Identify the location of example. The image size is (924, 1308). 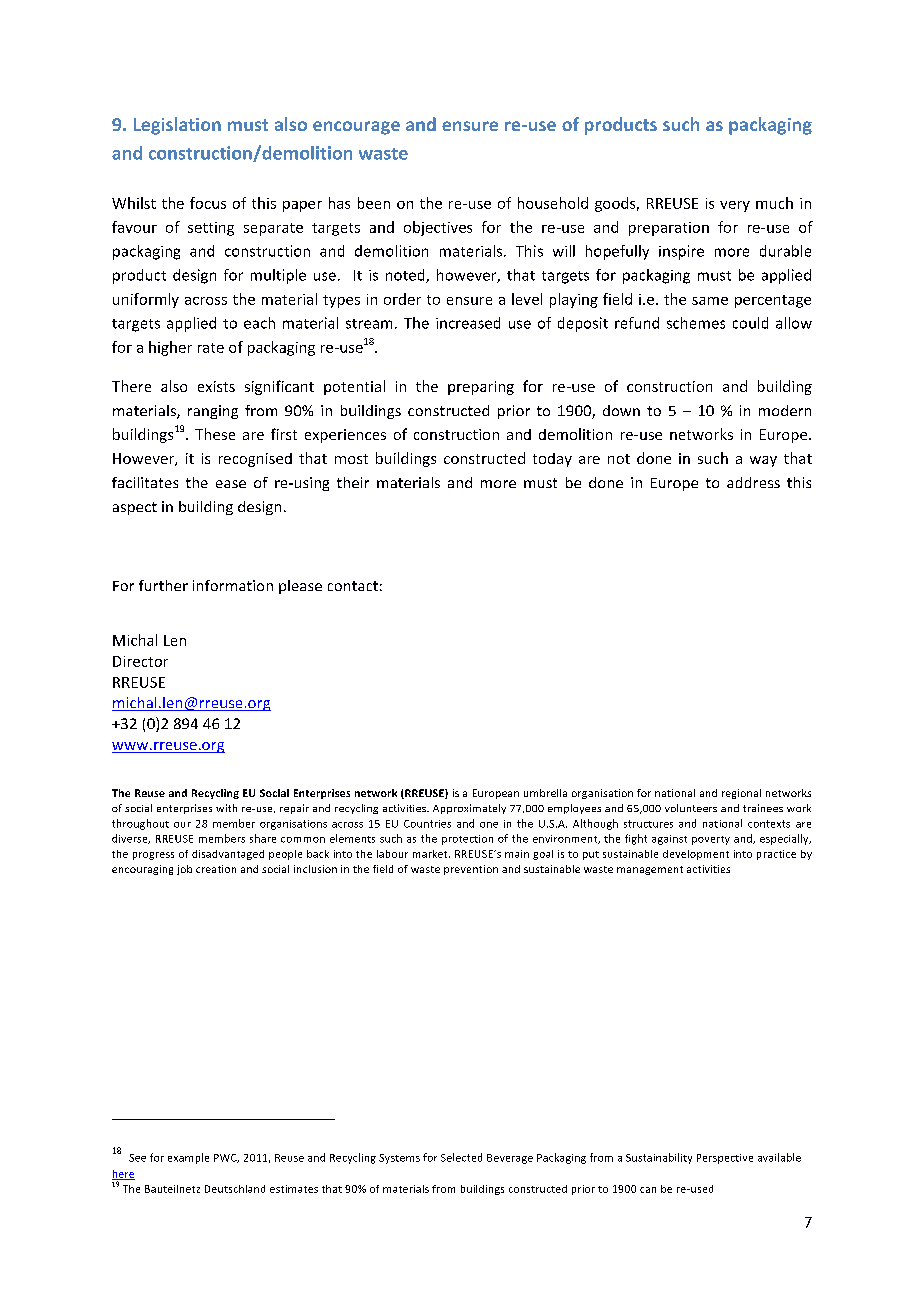
(188, 1158).
